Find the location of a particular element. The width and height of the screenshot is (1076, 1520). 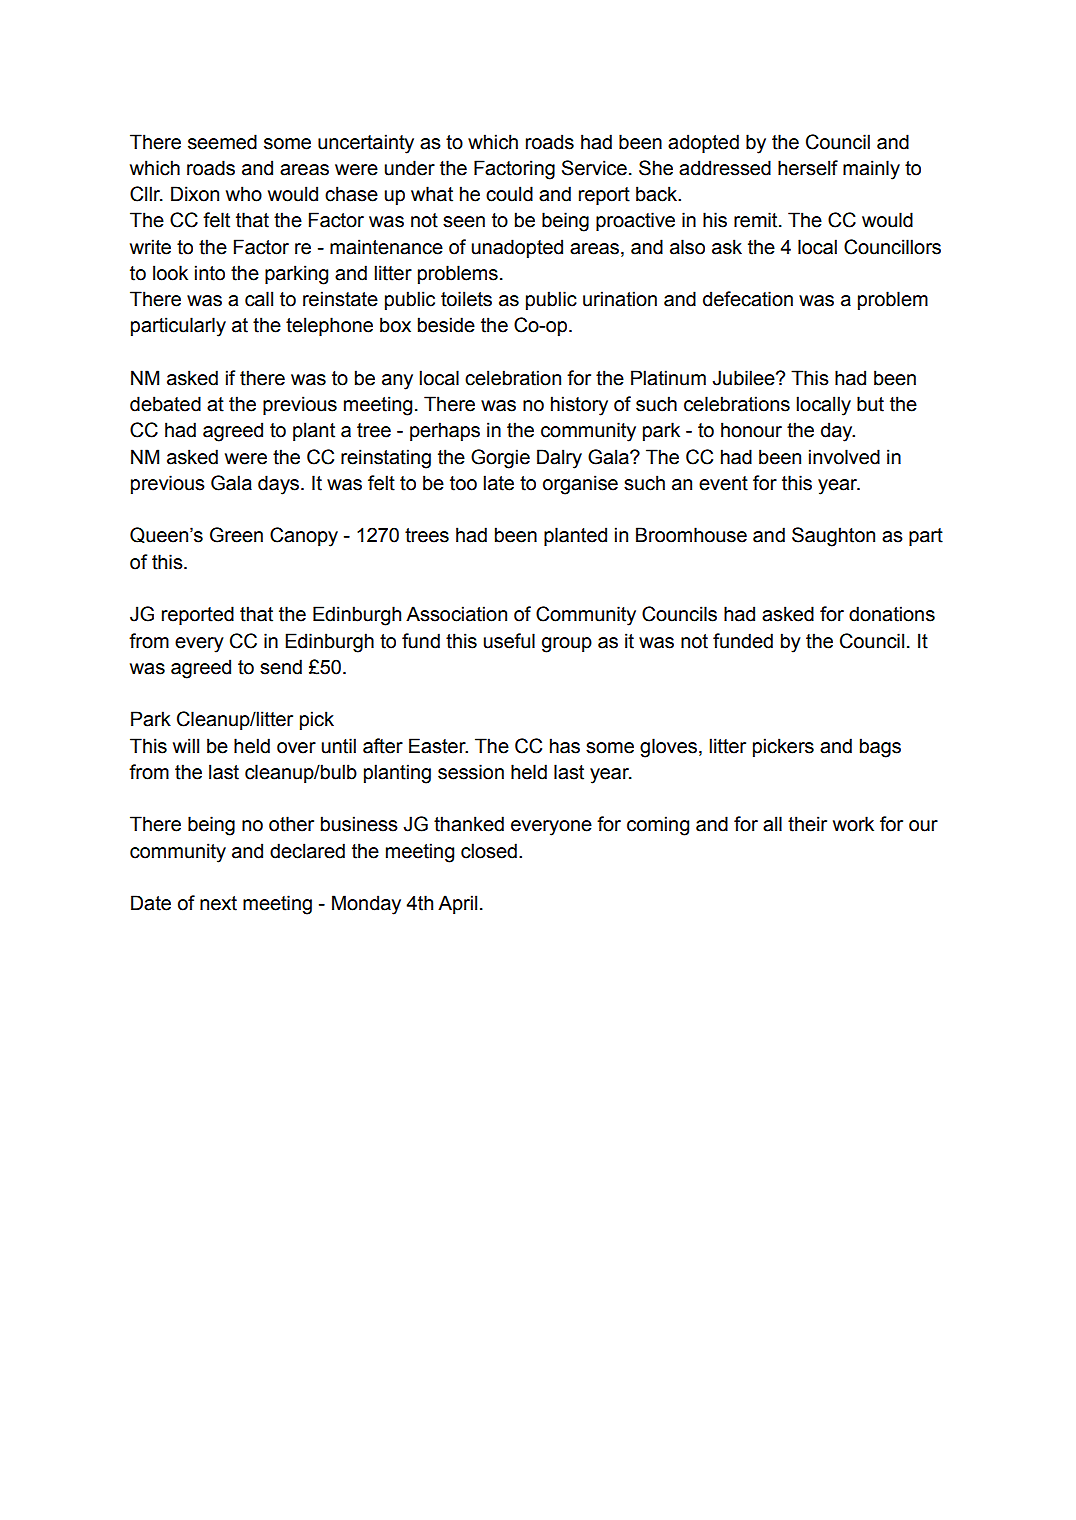

seemed is located at coordinates (222, 142).
